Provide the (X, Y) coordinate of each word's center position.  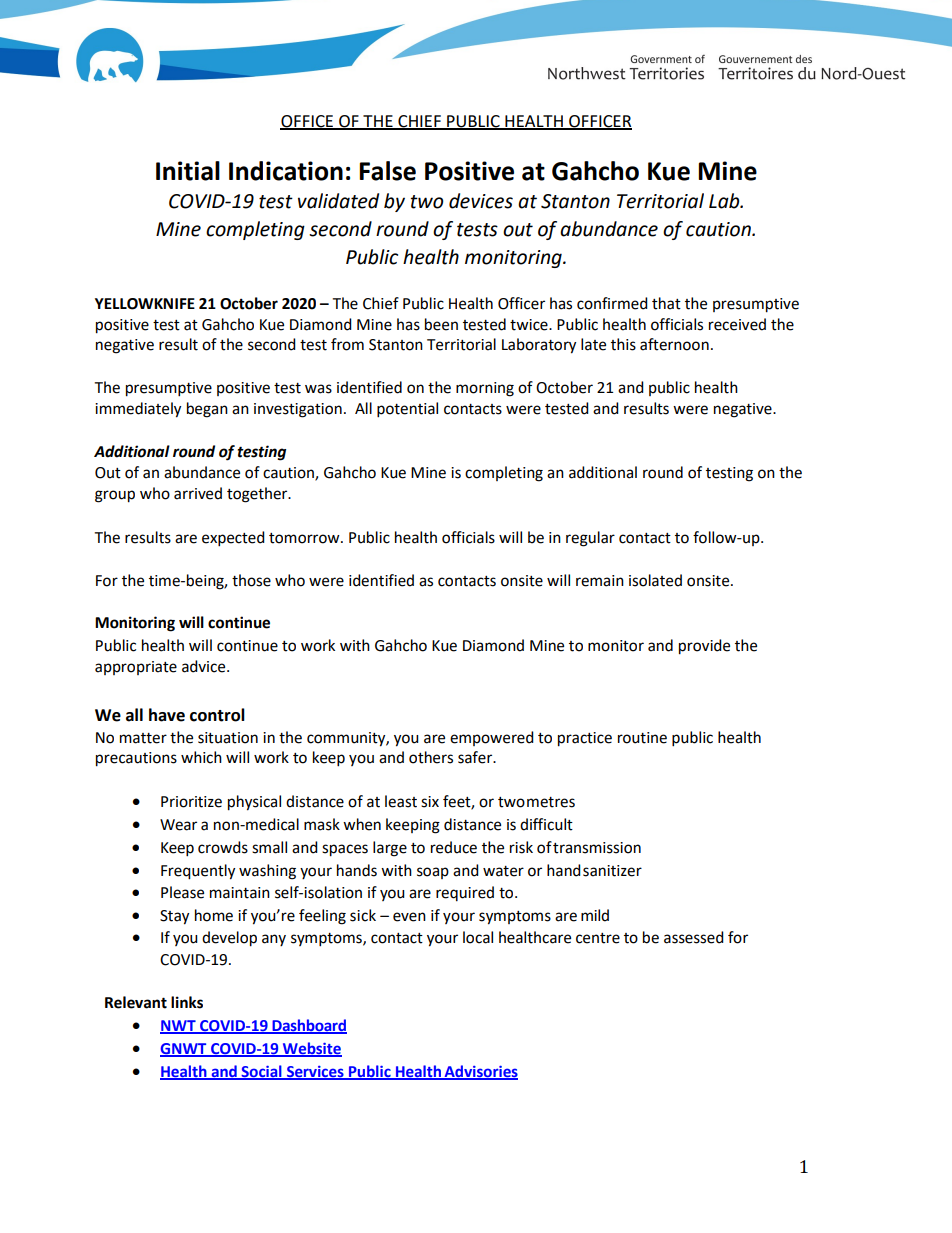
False (387, 171)
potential (407, 410)
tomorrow (305, 538)
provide (704, 647)
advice (205, 666)
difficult (546, 824)
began (207, 410)
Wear (178, 825)
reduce (454, 847)
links (187, 1002)
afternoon (674, 344)
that (666, 303)
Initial (188, 171)
